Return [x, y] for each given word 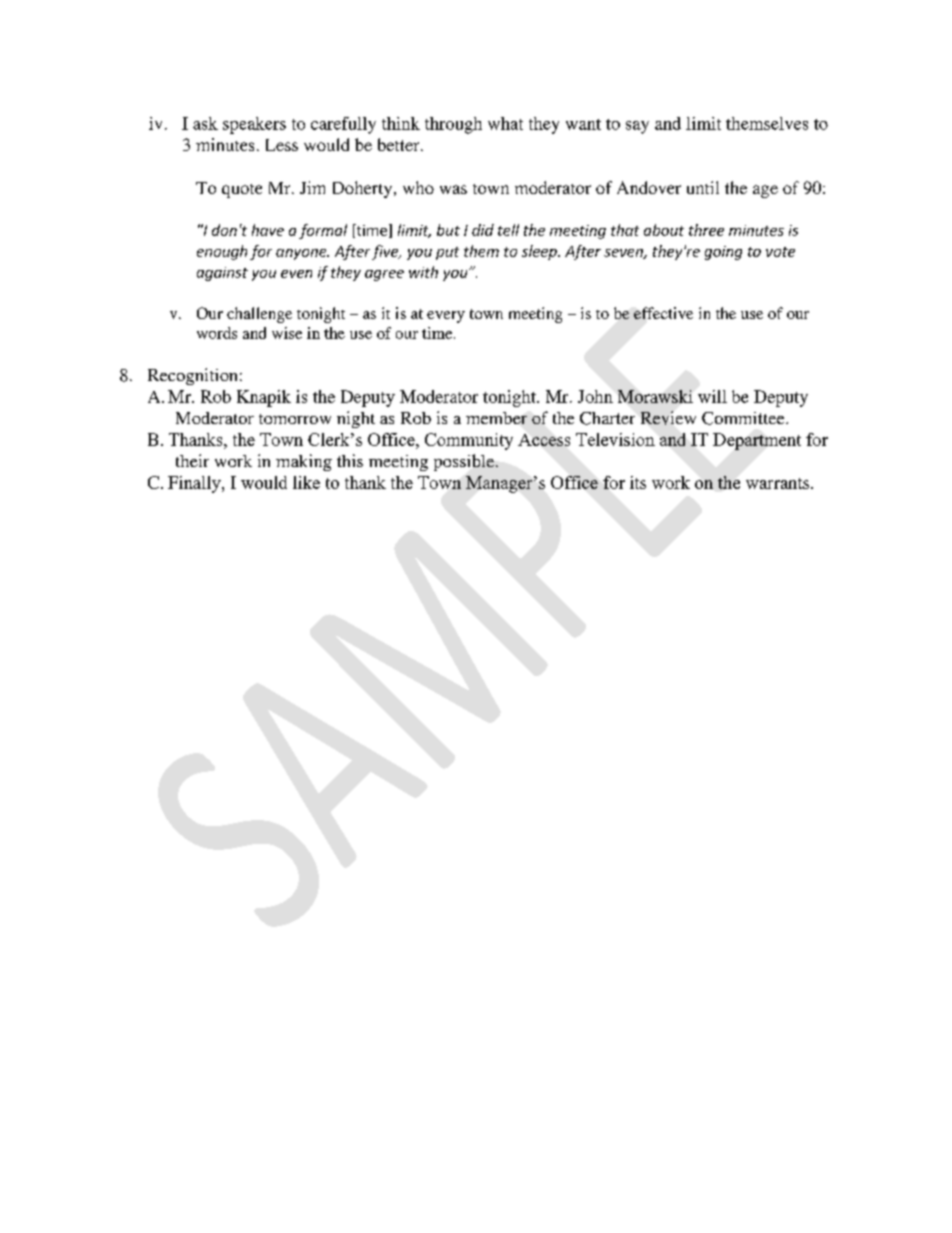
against [222, 274]
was [453, 189]
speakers [254, 125]
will [712, 396]
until [703, 187]
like [306, 482]
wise [287, 333]
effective [663, 313]
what [505, 123]
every [446, 317]
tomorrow [295, 419]
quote [242, 191]
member [496, 418]
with [423, 272]
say [637, 127]
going [723, 253]
